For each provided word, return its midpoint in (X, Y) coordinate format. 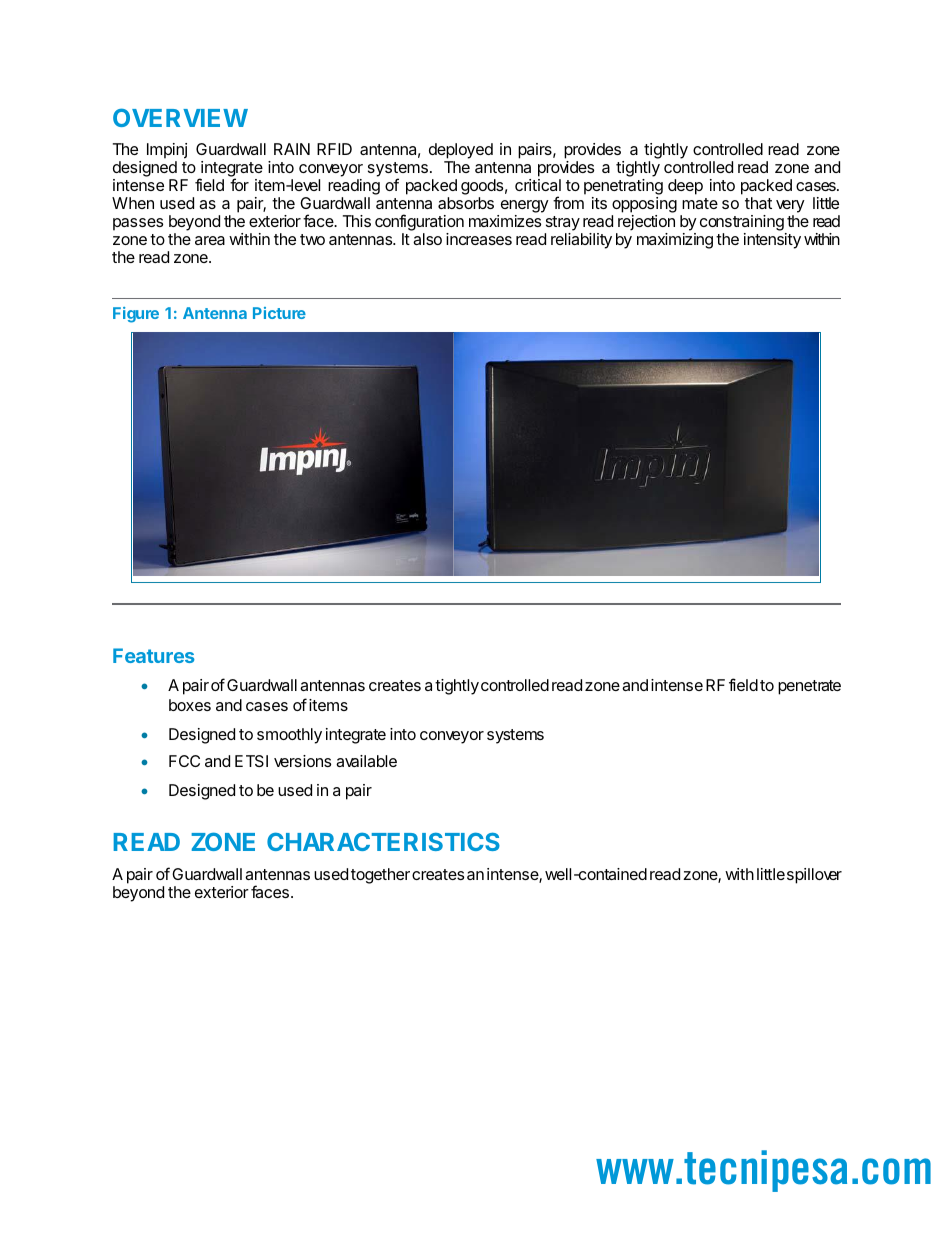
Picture (279, 313)
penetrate (809, 687)
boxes (190, 705)
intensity (772, 241)
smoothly (289, 736)
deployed (461, 152)
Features (154, 655)
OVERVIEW (180, 117)
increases (479, 239)
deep (685, 187)
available (366, 761)
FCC (184, 761)
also (427, 239)
